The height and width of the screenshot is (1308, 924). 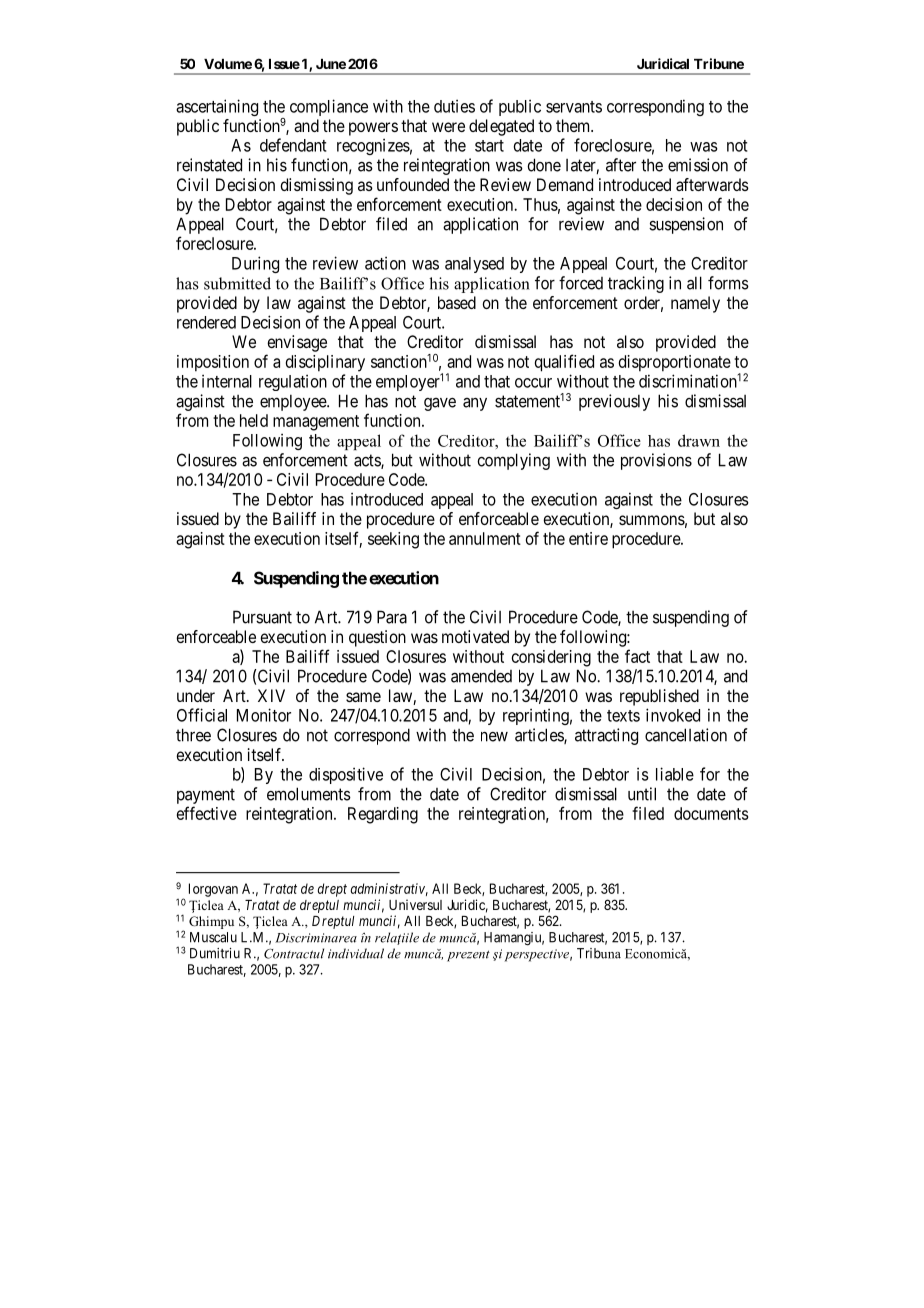 I want to click on Pursuant, so click(x=262, y=617).
